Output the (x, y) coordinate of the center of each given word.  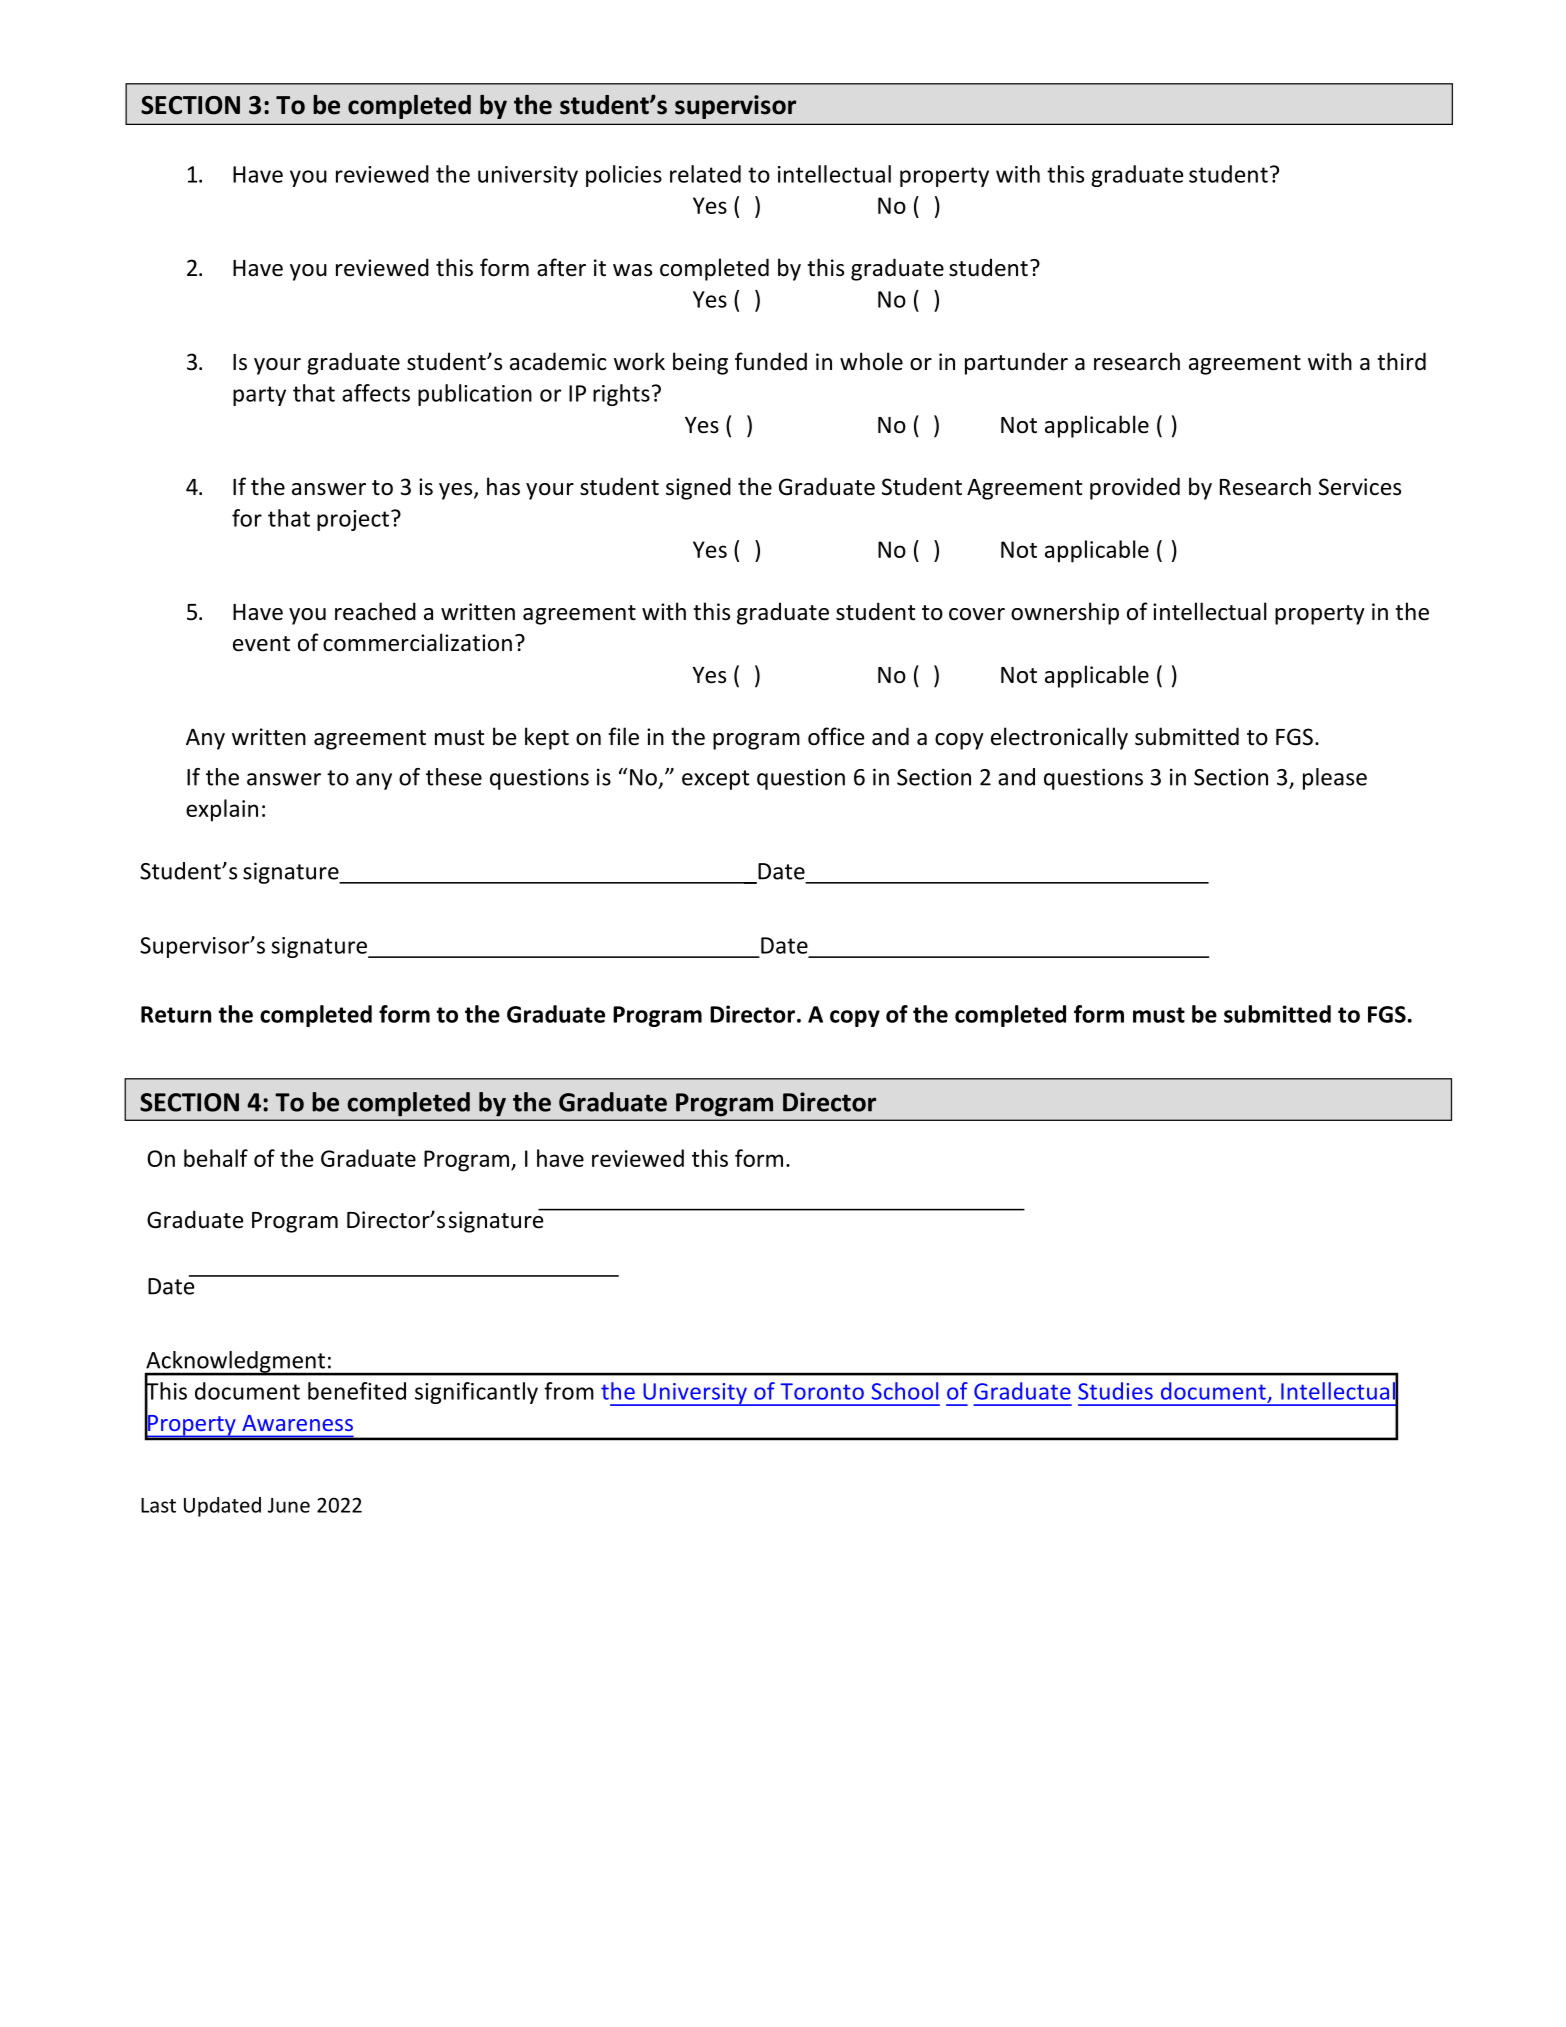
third (1401, 361)
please (1335, 779)
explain (222, 810)
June (289, 1505)
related (705, 174)
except (715, 780)
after (561, 267)
